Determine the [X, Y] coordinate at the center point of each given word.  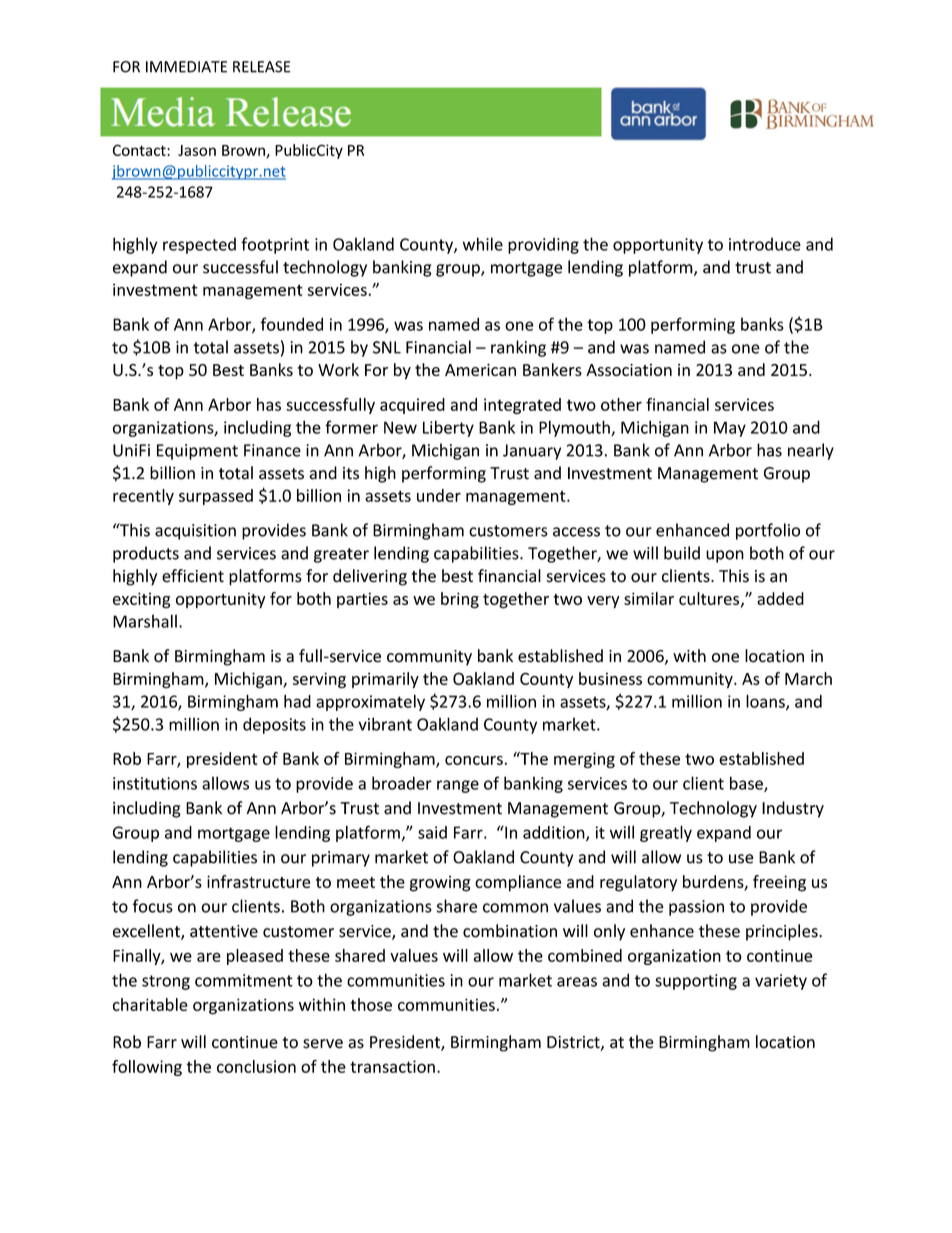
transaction [392, 1066]
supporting [696, 982]
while [483, 244]
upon [725, 556]
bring [460, 600]
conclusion [256, 1066]
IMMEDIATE [186, 67]
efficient [193, 576]
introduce [765, 244]
